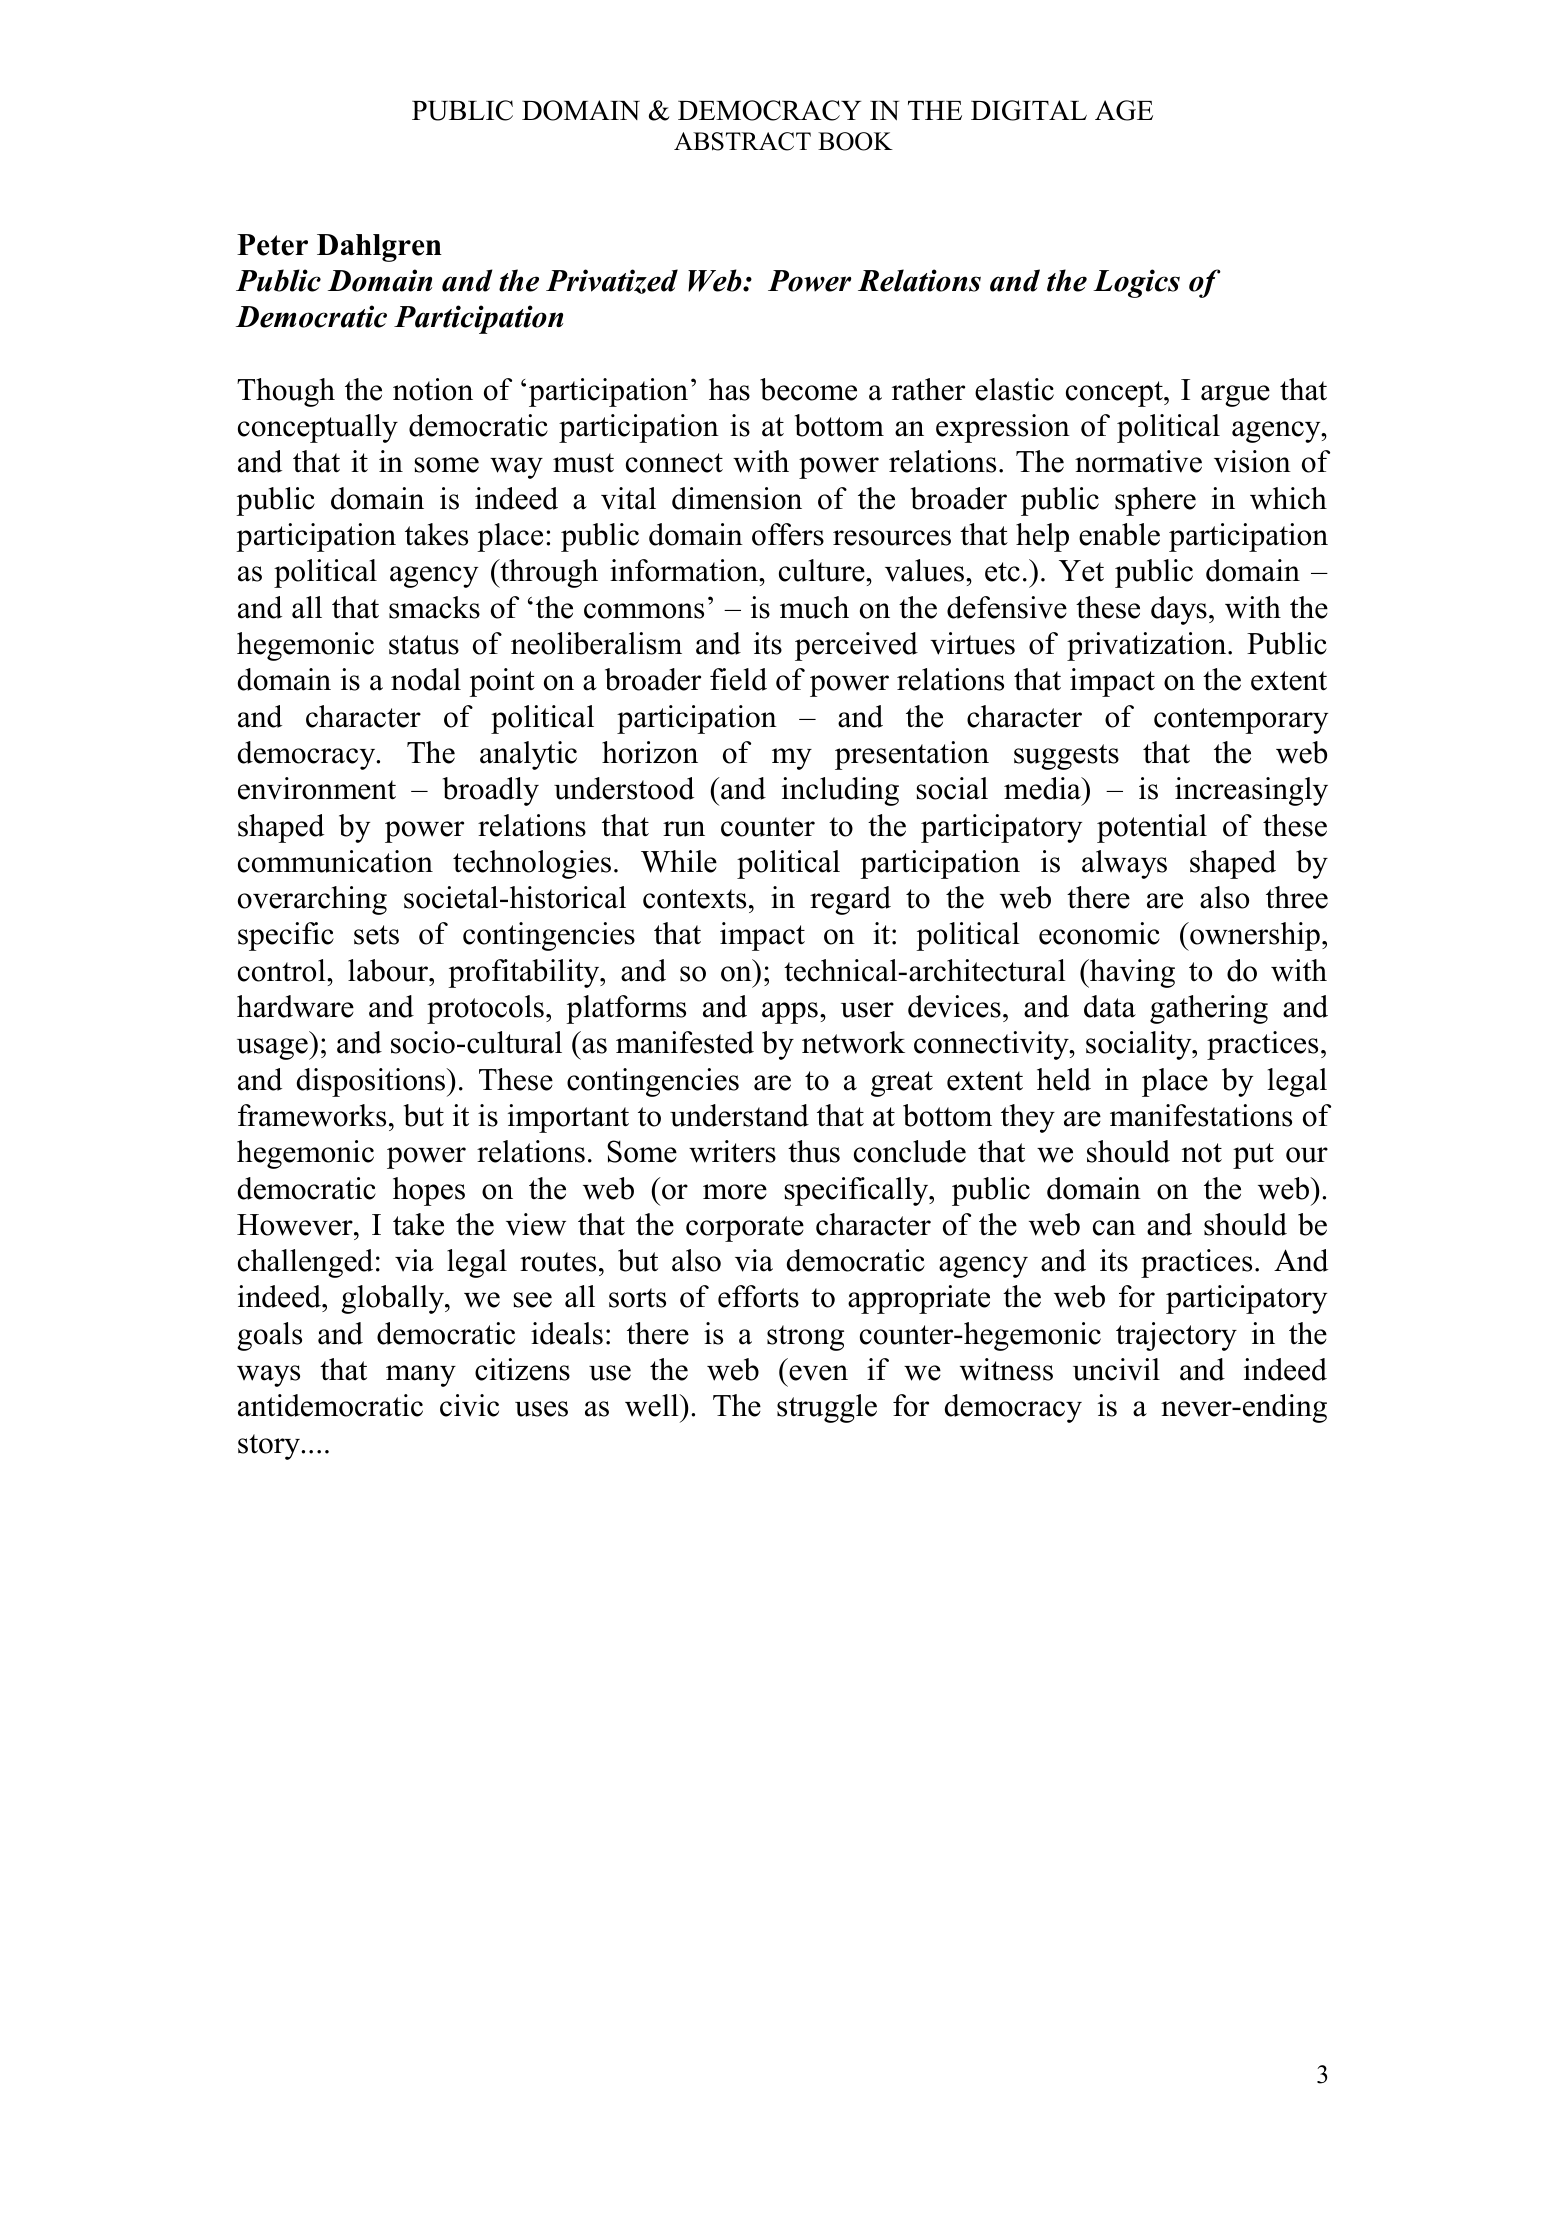 This screenshot has height=2215, width=1565. What do you see at coordinates (421, 1376) in the screenshot?
I see `many` at bounding box center [421, 1376].
